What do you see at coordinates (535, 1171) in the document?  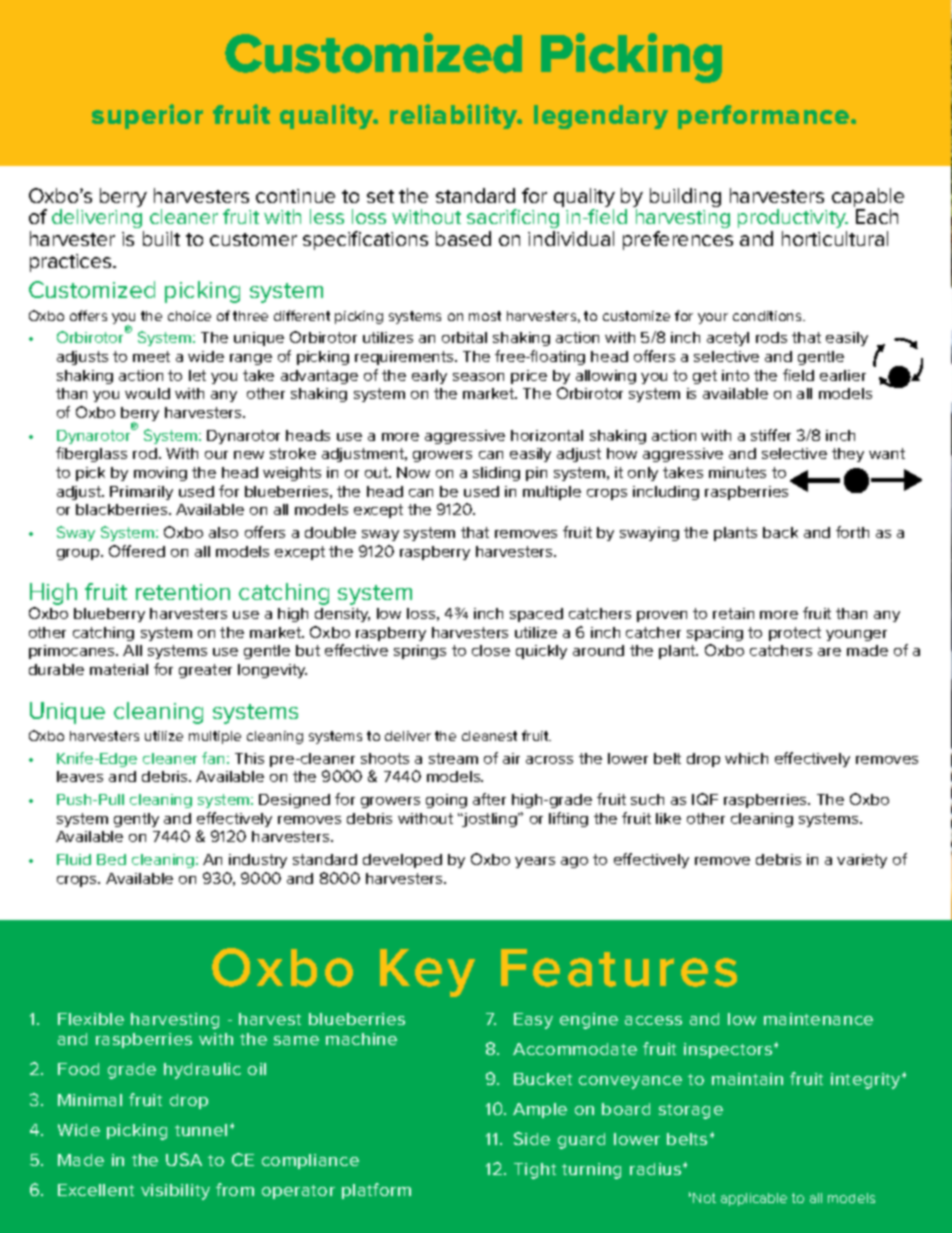 I see `Tight` at bounding box center [535, 1171].
